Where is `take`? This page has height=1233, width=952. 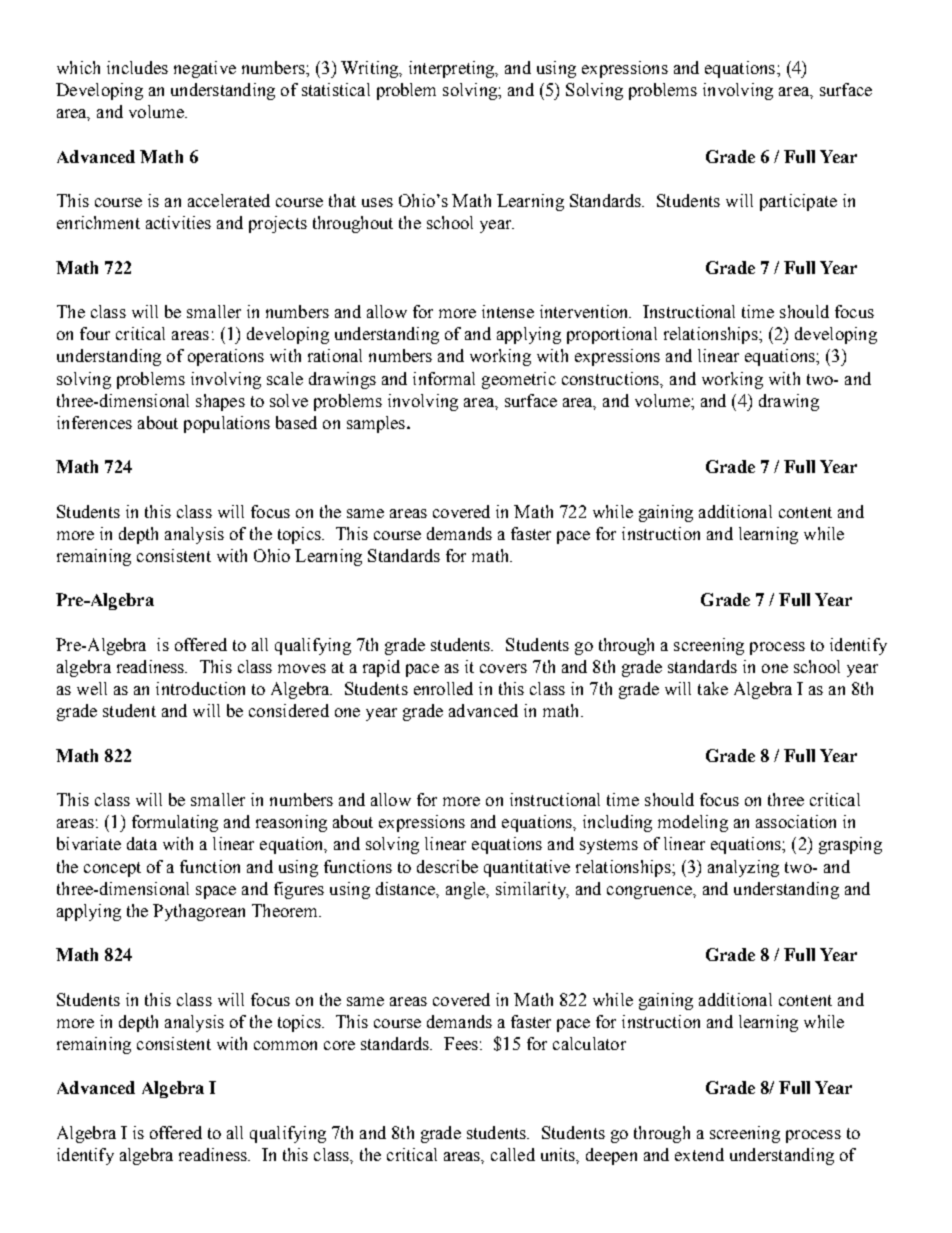
take is located at coordinates (713, 688).
